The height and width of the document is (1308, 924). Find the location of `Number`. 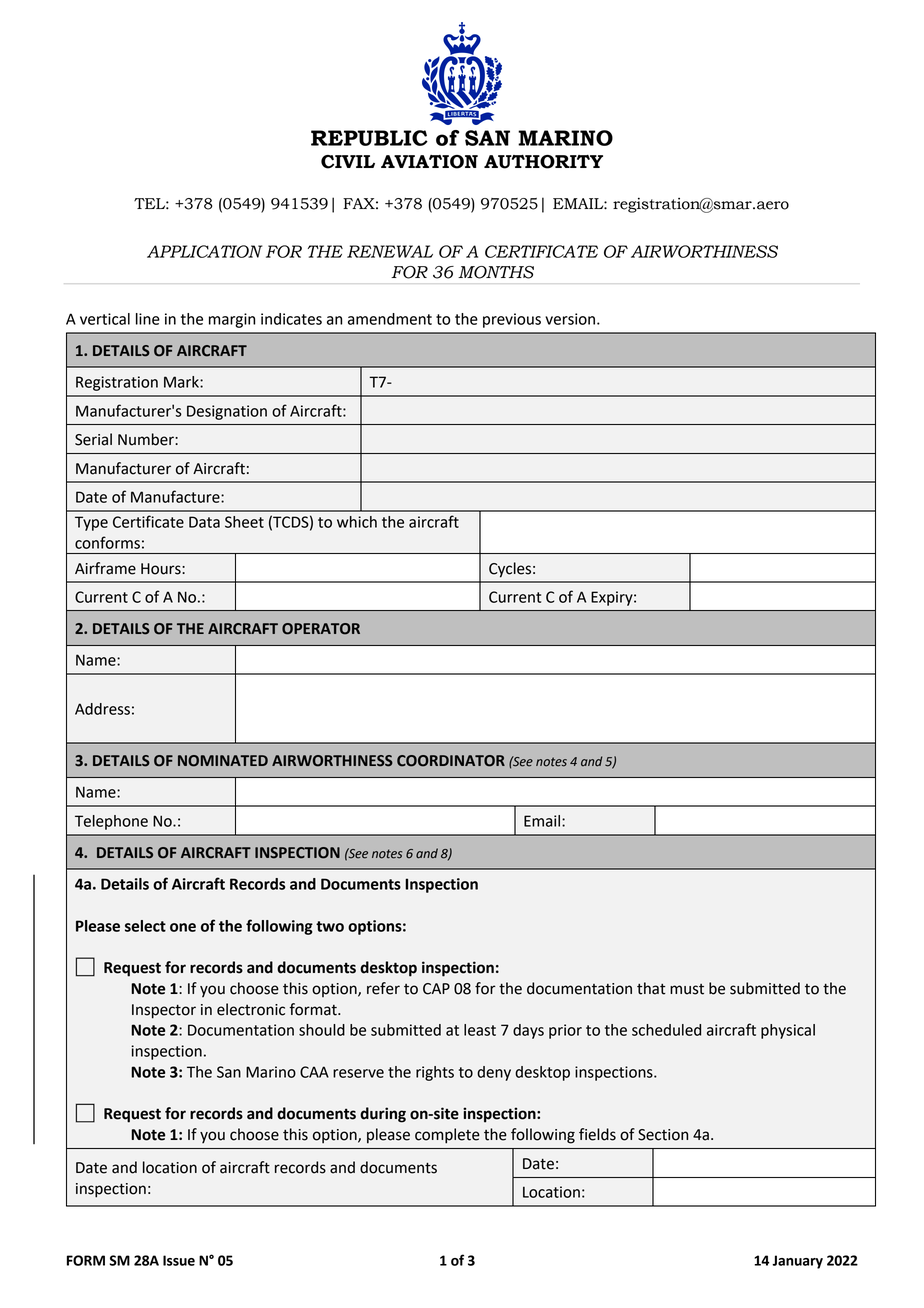

Number is located at coordinates (147, 439).
